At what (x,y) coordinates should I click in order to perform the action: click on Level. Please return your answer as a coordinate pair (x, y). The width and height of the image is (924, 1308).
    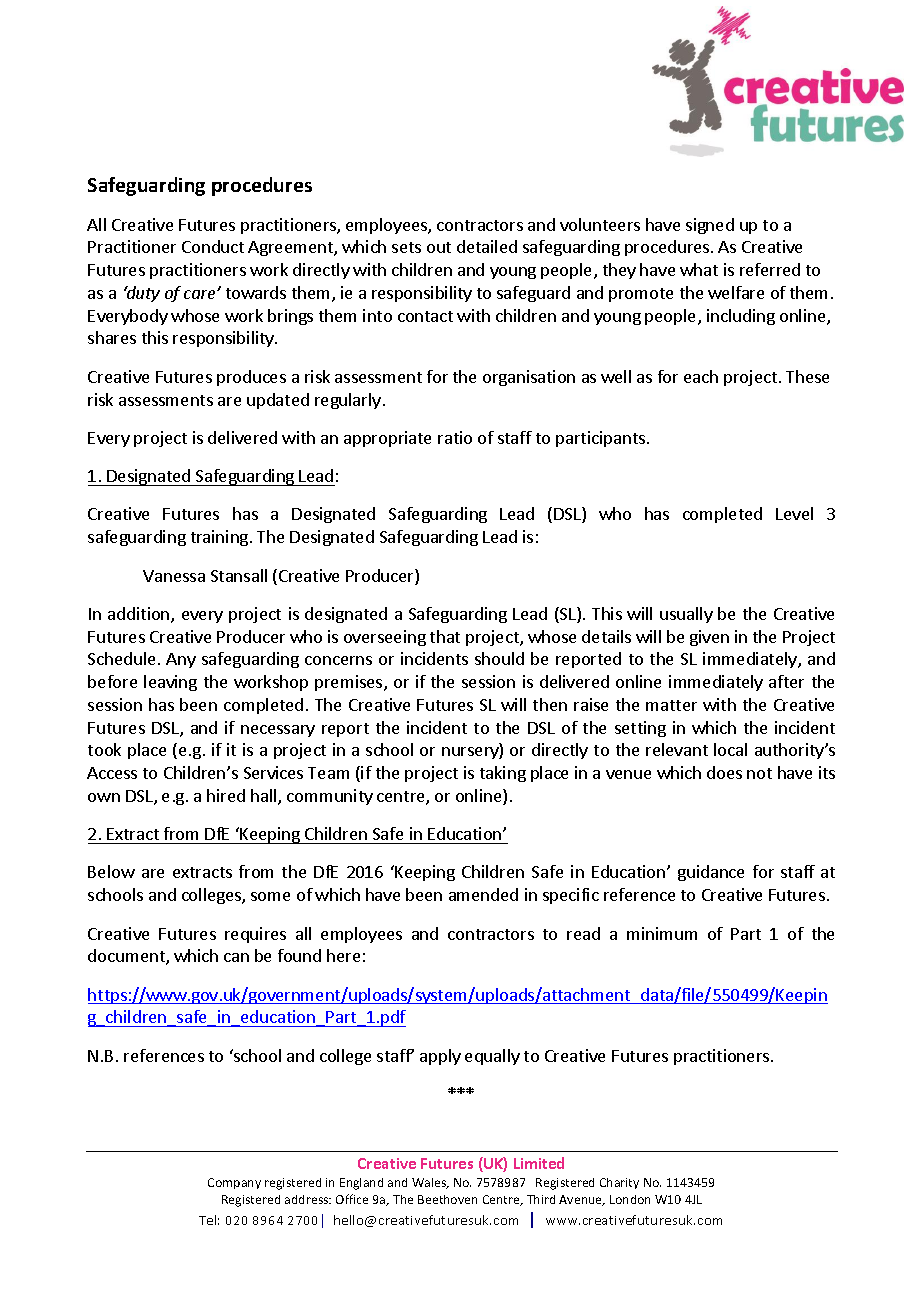
    Looking at the image, I should click on (794, 513).
